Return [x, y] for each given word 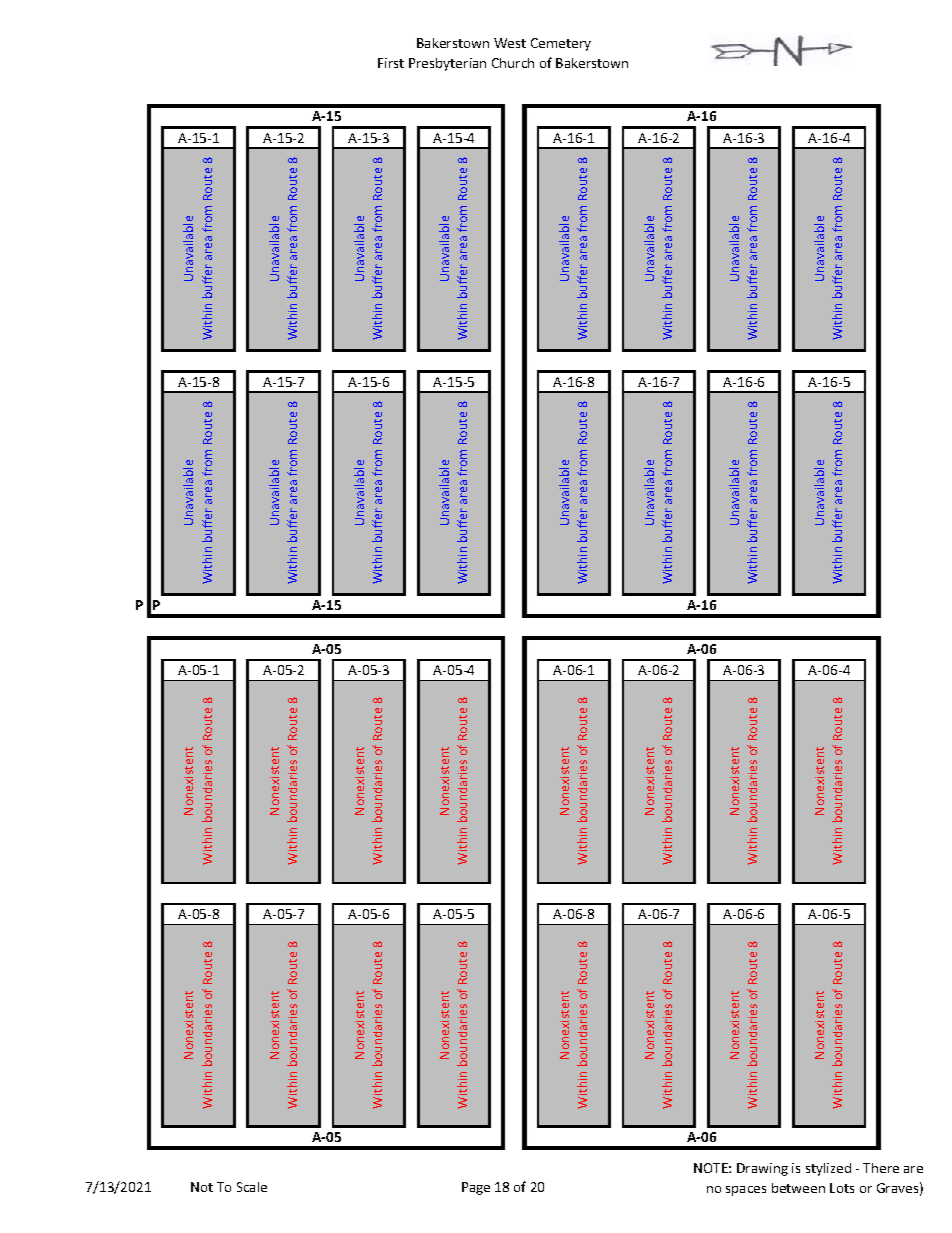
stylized [828, 1169]
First [391, 63]
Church [513, 63]
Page [476, 1188]
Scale [252, 1187]
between [798, 1188]
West [510, 43]
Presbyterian [447, 64]
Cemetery [561, 44]
